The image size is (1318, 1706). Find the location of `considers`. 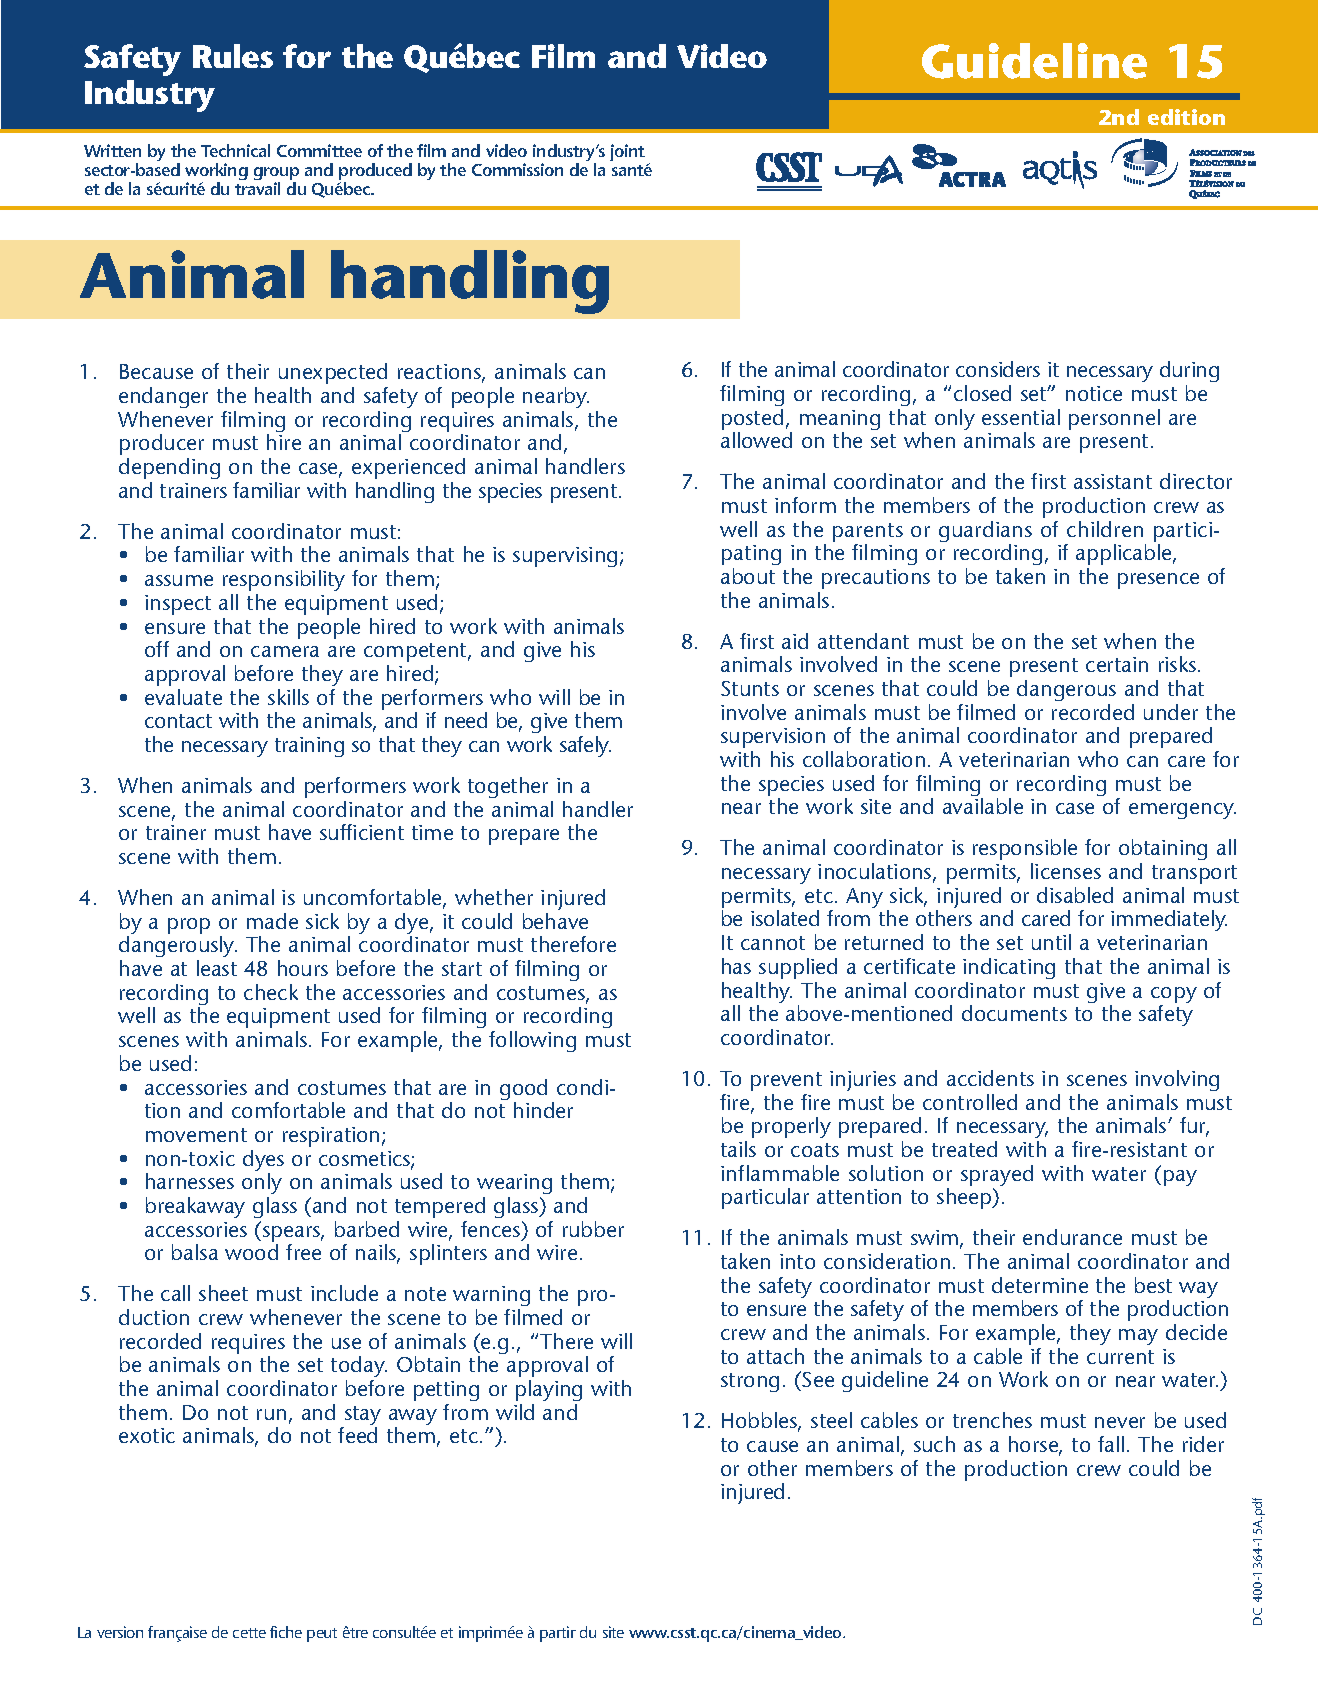

considers is located at coordinates (998, 369).
